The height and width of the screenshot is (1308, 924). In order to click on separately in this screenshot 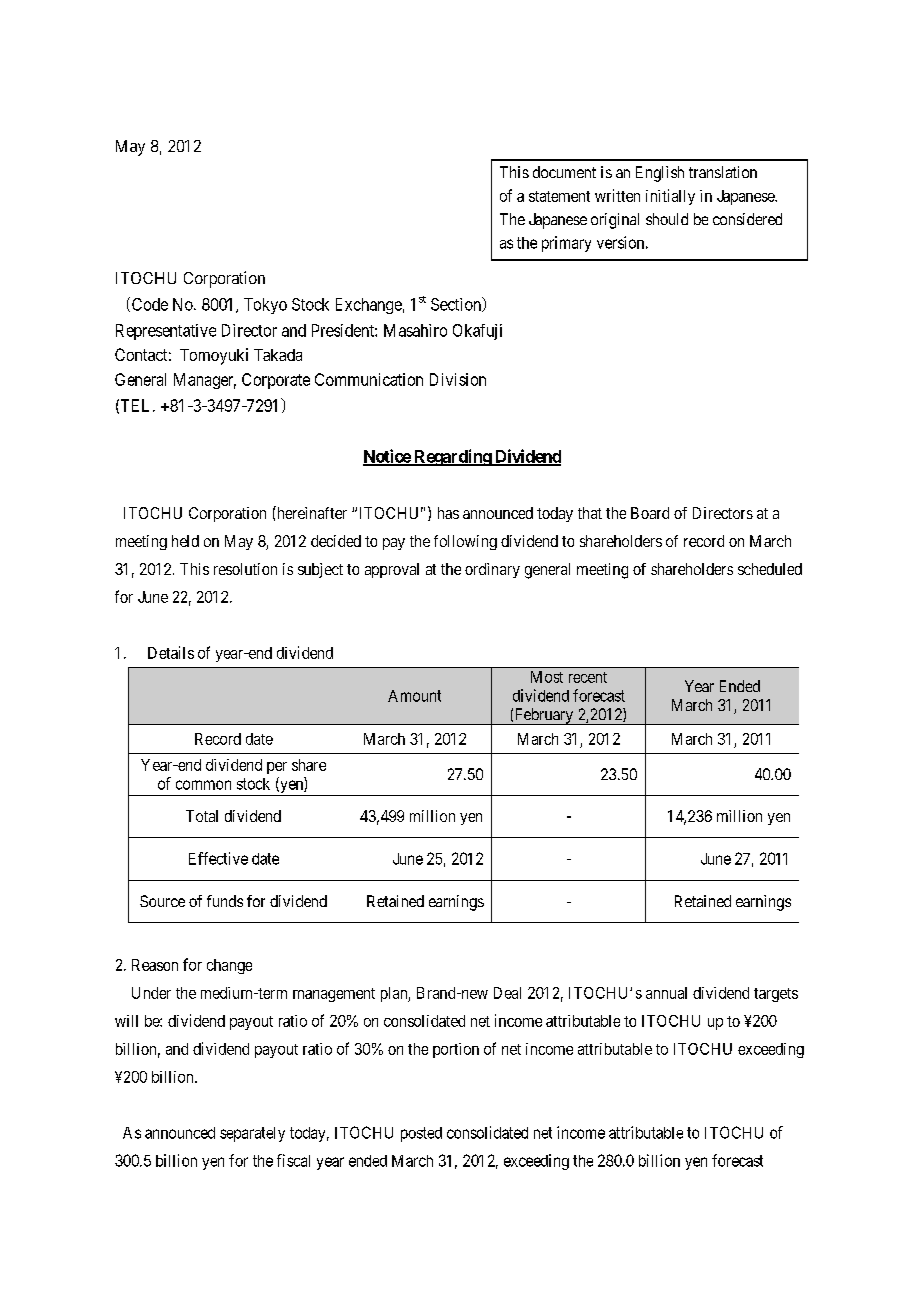, I will do `click(252, 1134)`.
